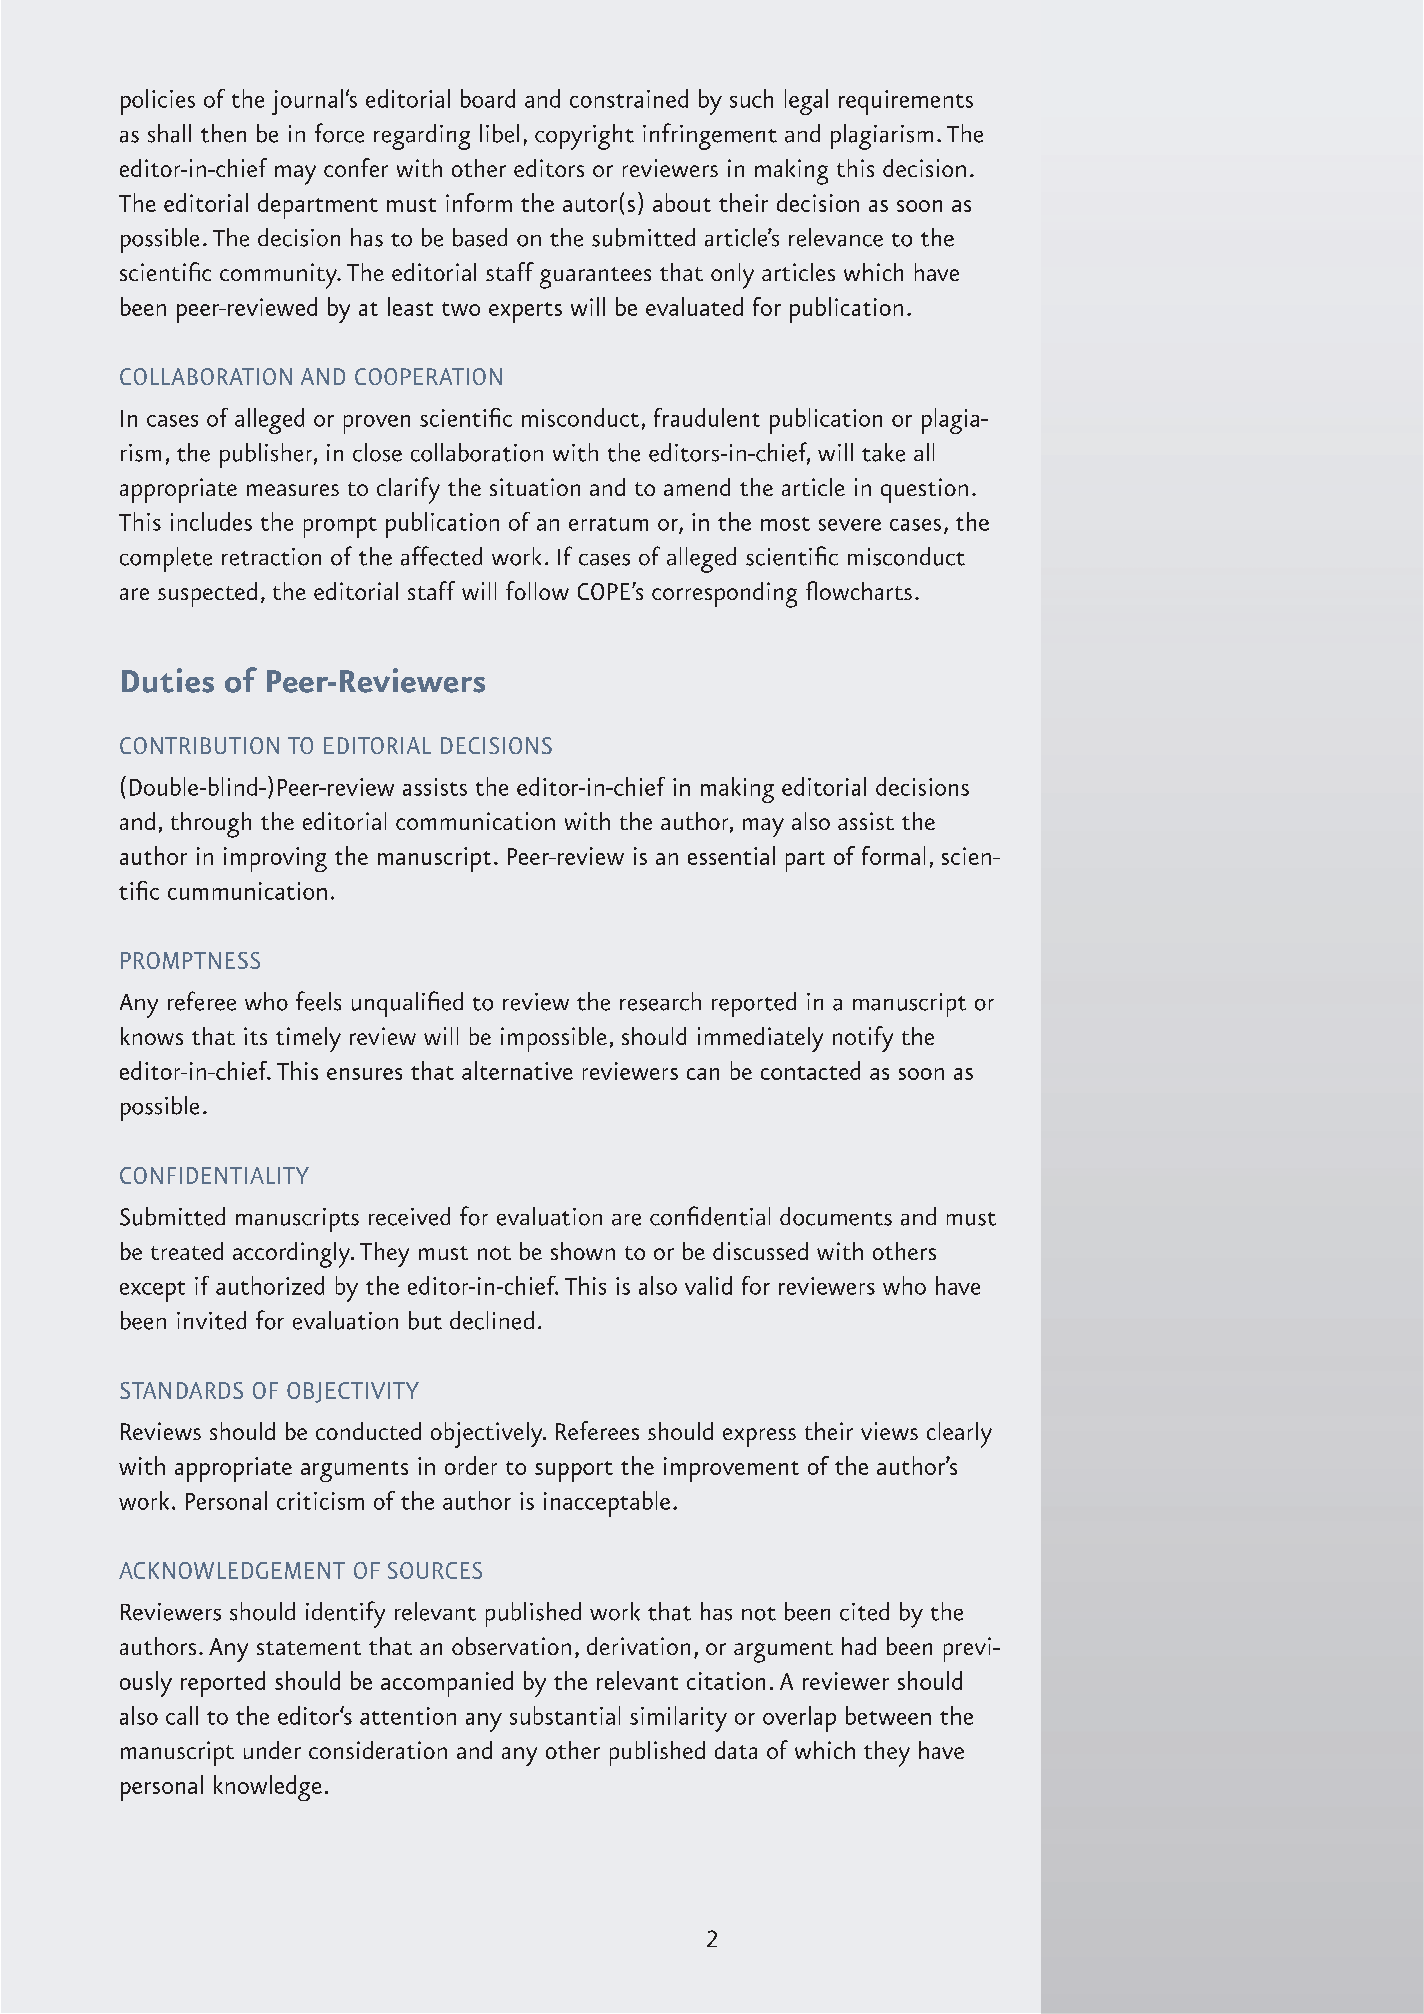  I want to click on then, so click(223, 133).
